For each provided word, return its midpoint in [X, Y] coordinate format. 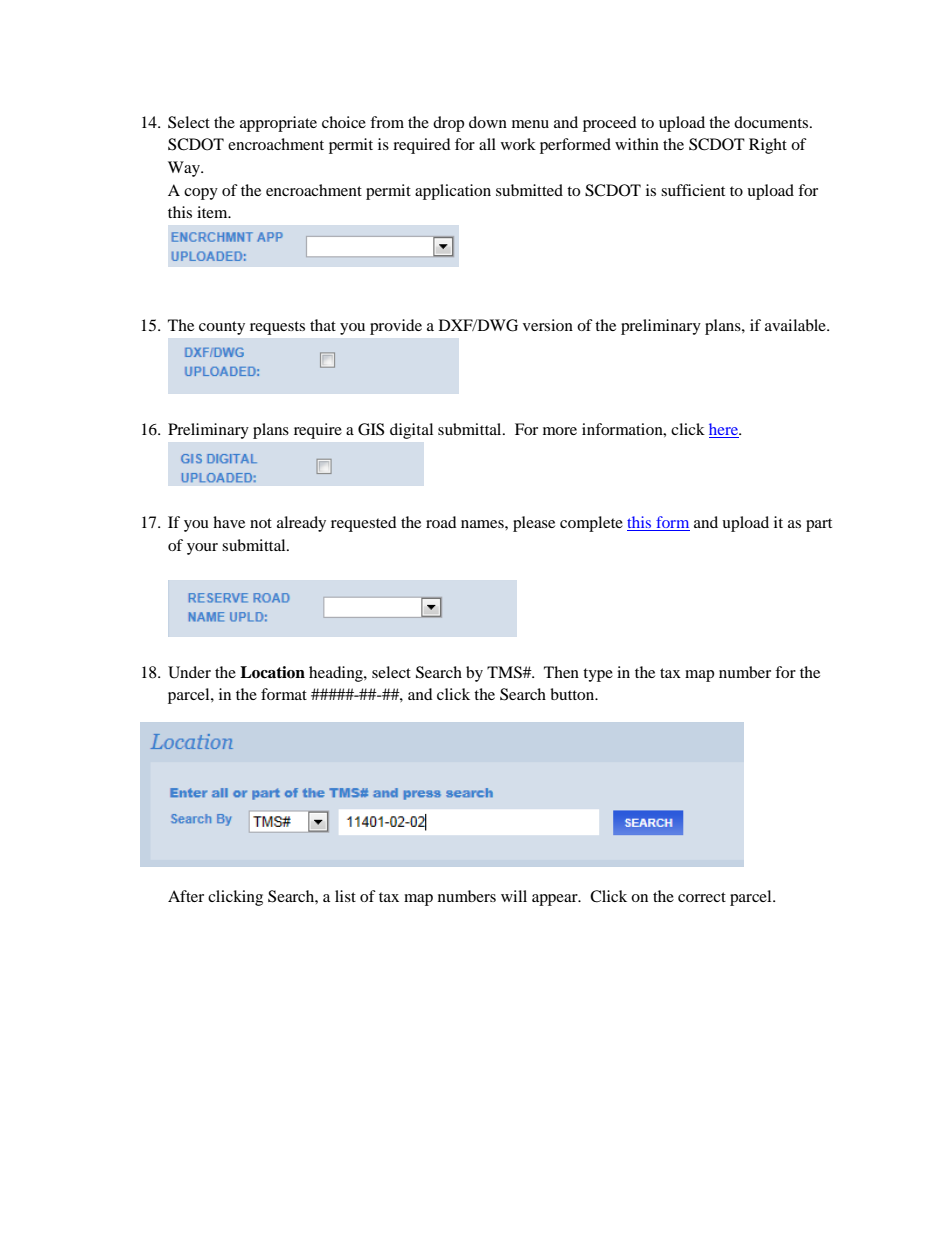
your [202, 549]
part [819, 525]
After [186, 896]
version [548, 325]
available [796, 325]
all [487, 144]
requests [277, 328]
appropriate [278, 124]
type [598, 675]
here [725, 430]
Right [768, 146]
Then [561, 672]
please [534, 524]
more [560, 431]
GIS [371, 429]
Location [272, 672]
